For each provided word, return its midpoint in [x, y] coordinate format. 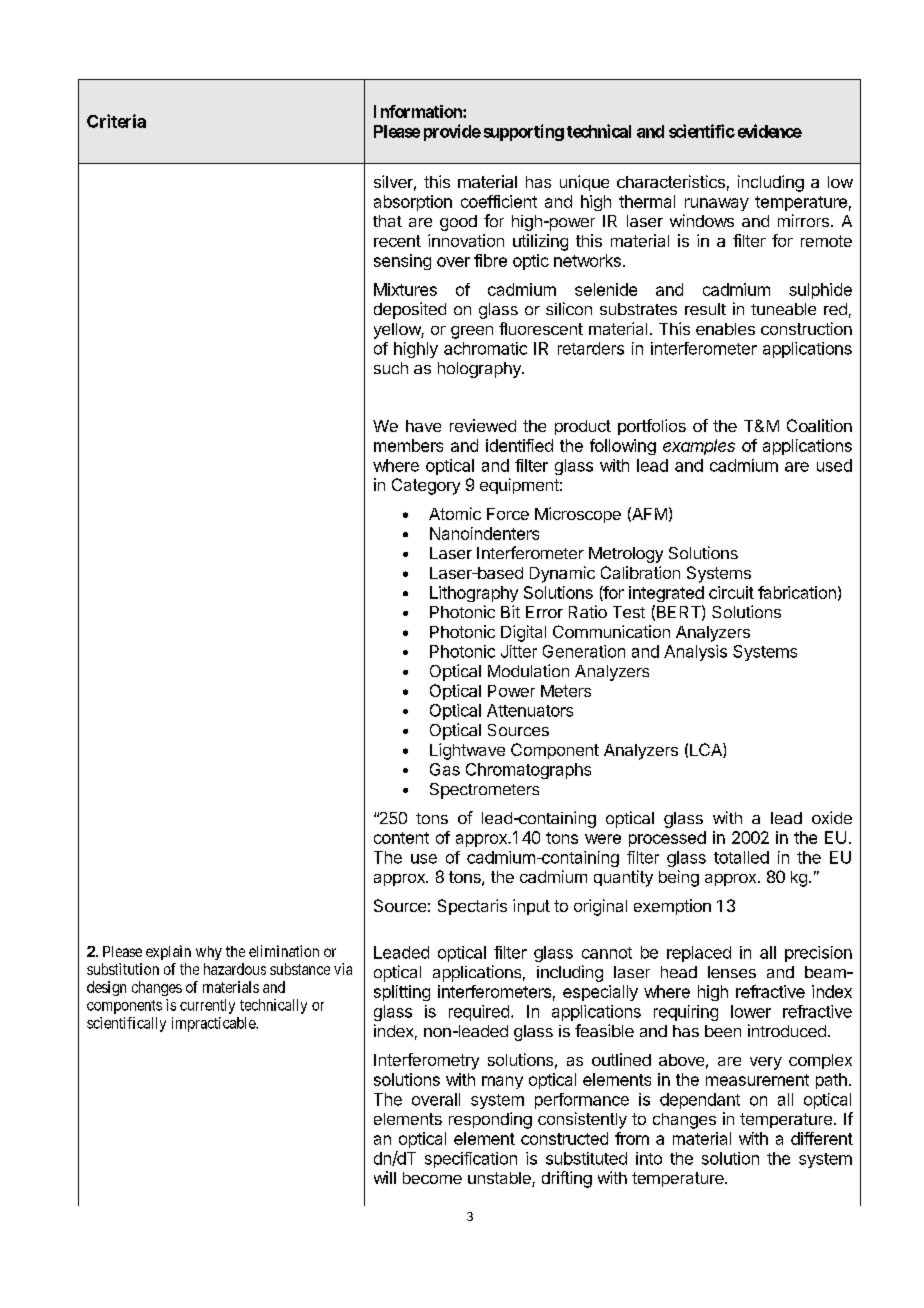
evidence [770, 131]
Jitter [519, 651]
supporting [524, 132]
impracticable [214, 1024]
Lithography [474, 594]
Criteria [116, 121]
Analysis [695, 653]
